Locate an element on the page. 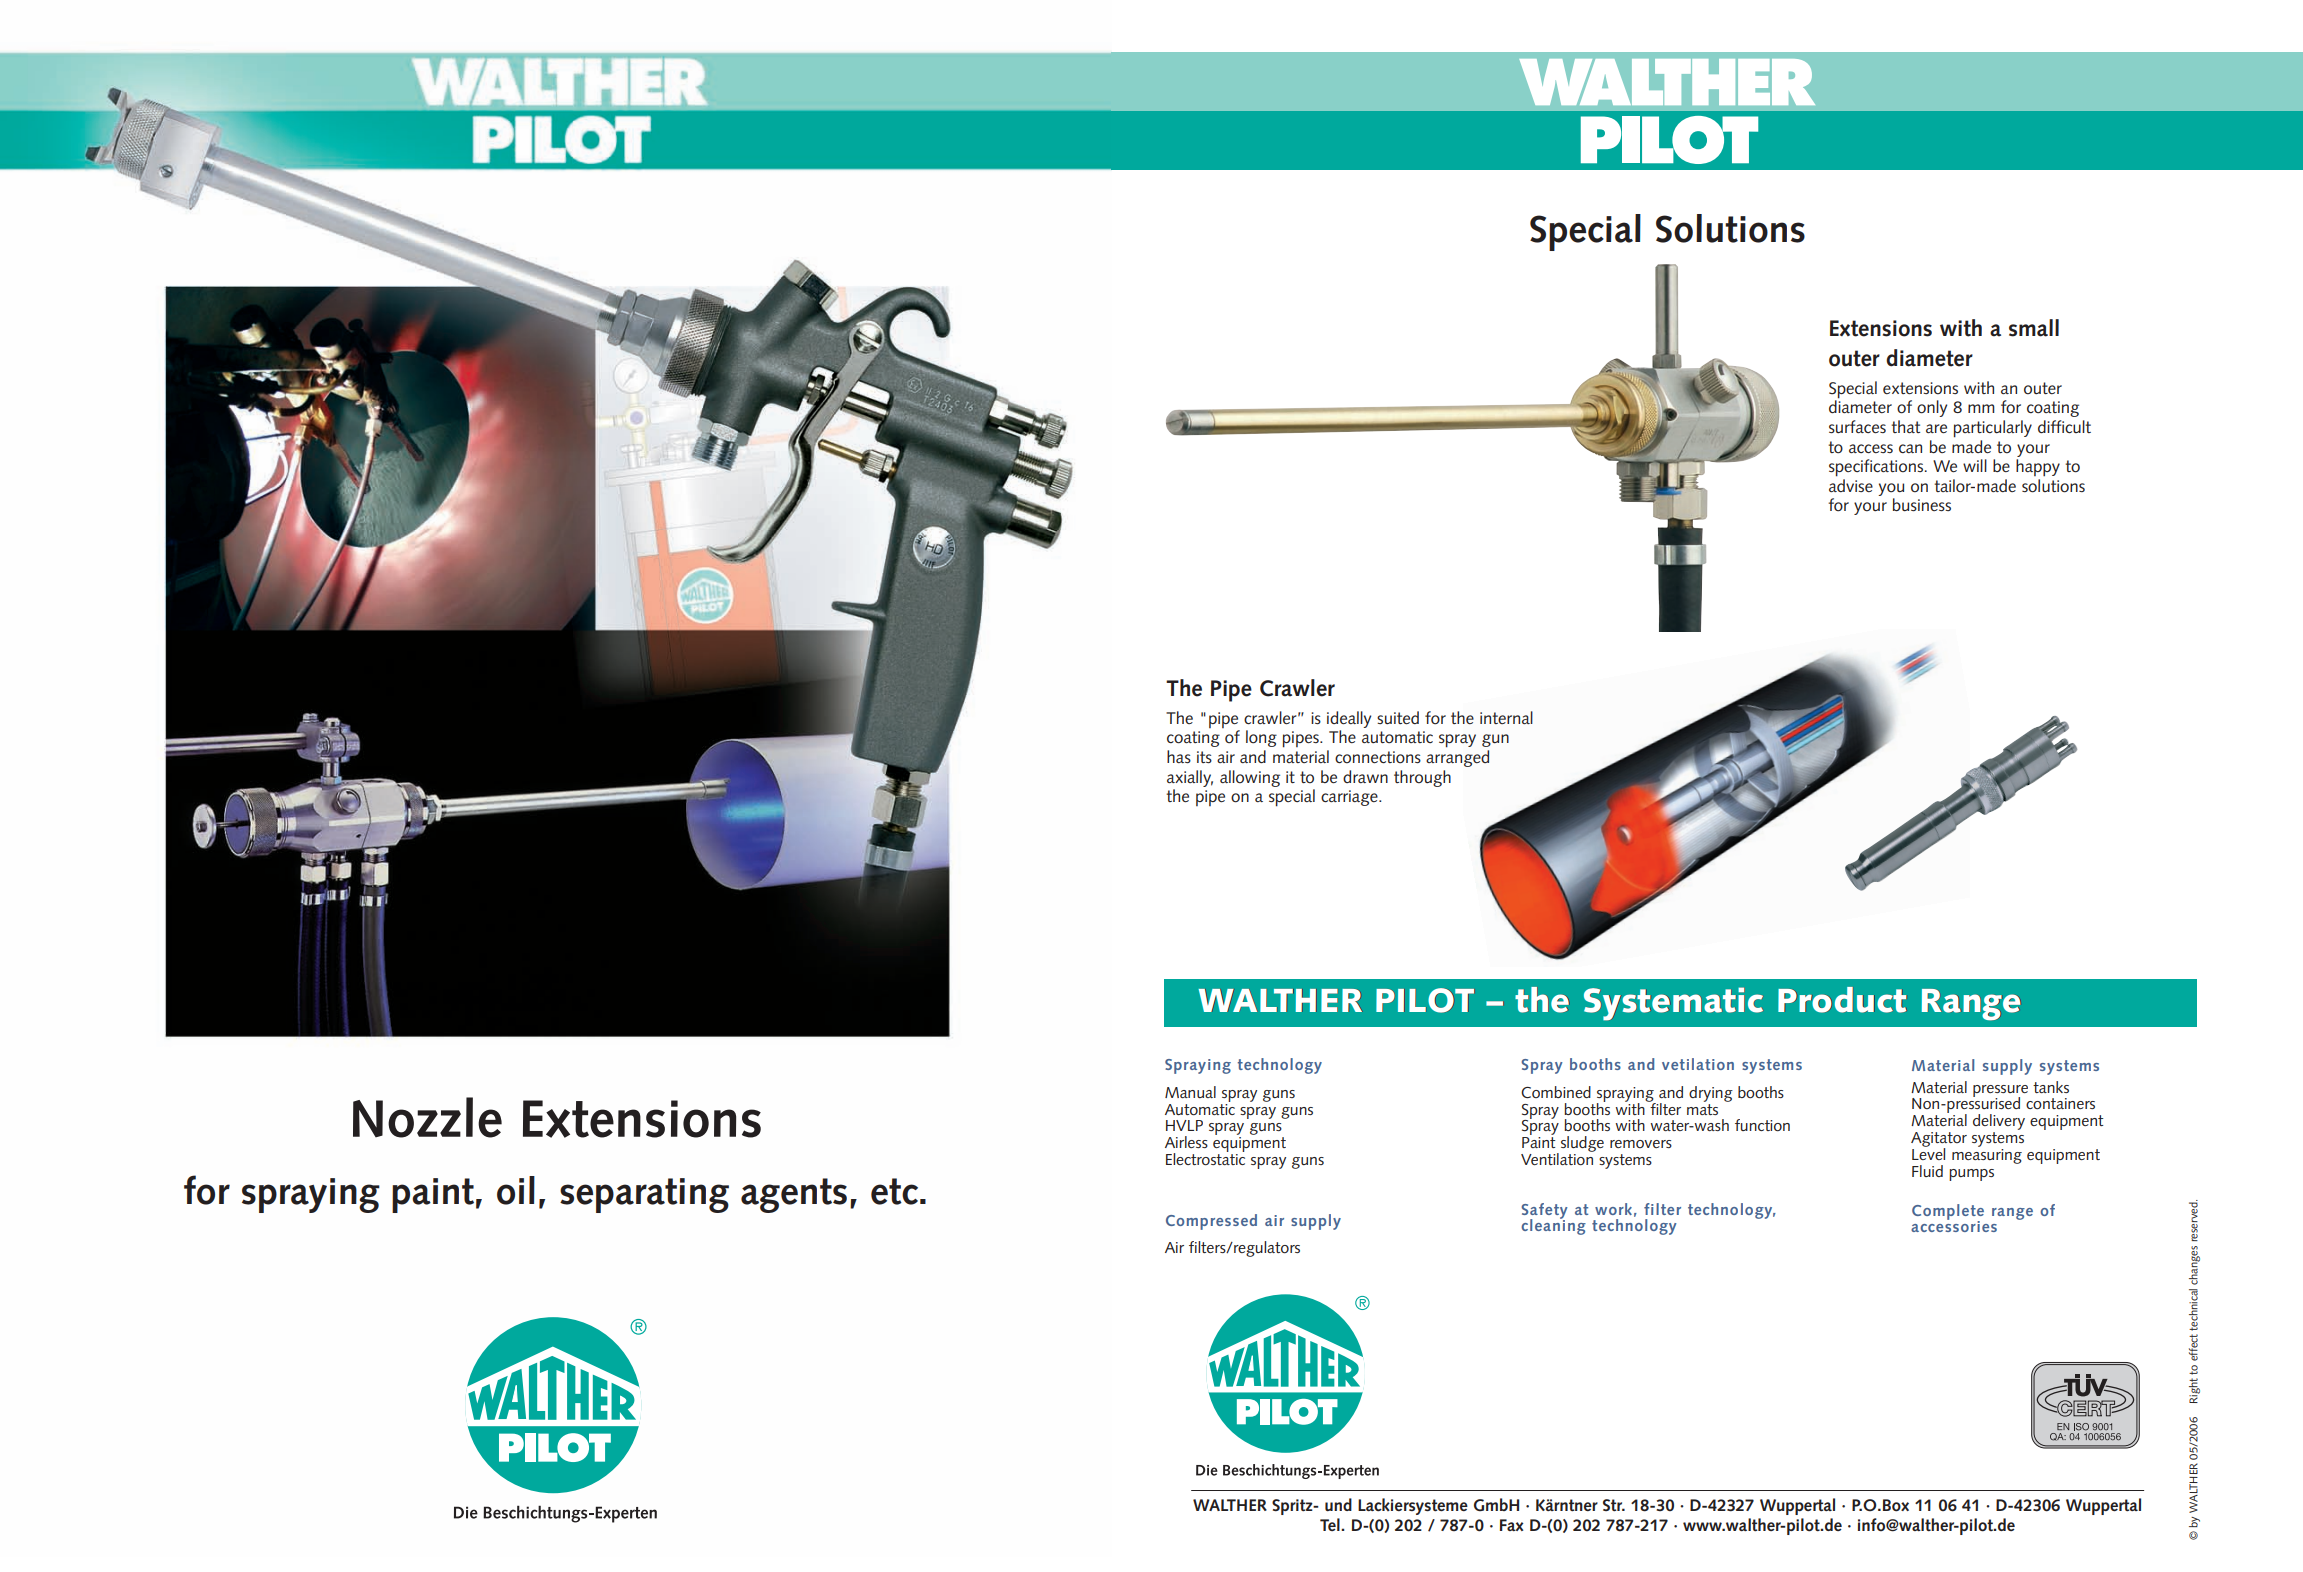 This image has width=2303, height=1572. separating is located at coordinates (644, 1195).
